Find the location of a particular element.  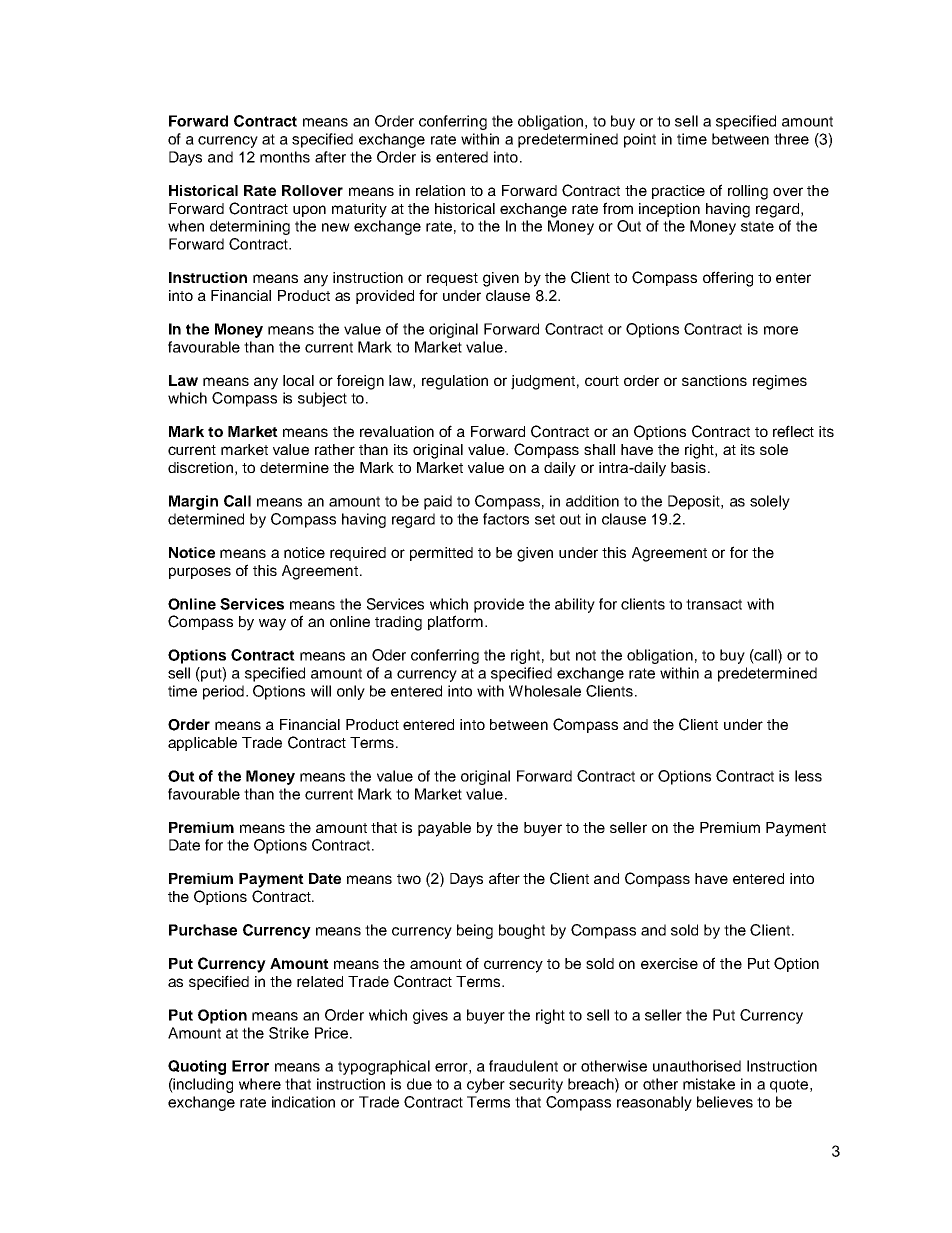

months is located at coordinates (285, 157).
